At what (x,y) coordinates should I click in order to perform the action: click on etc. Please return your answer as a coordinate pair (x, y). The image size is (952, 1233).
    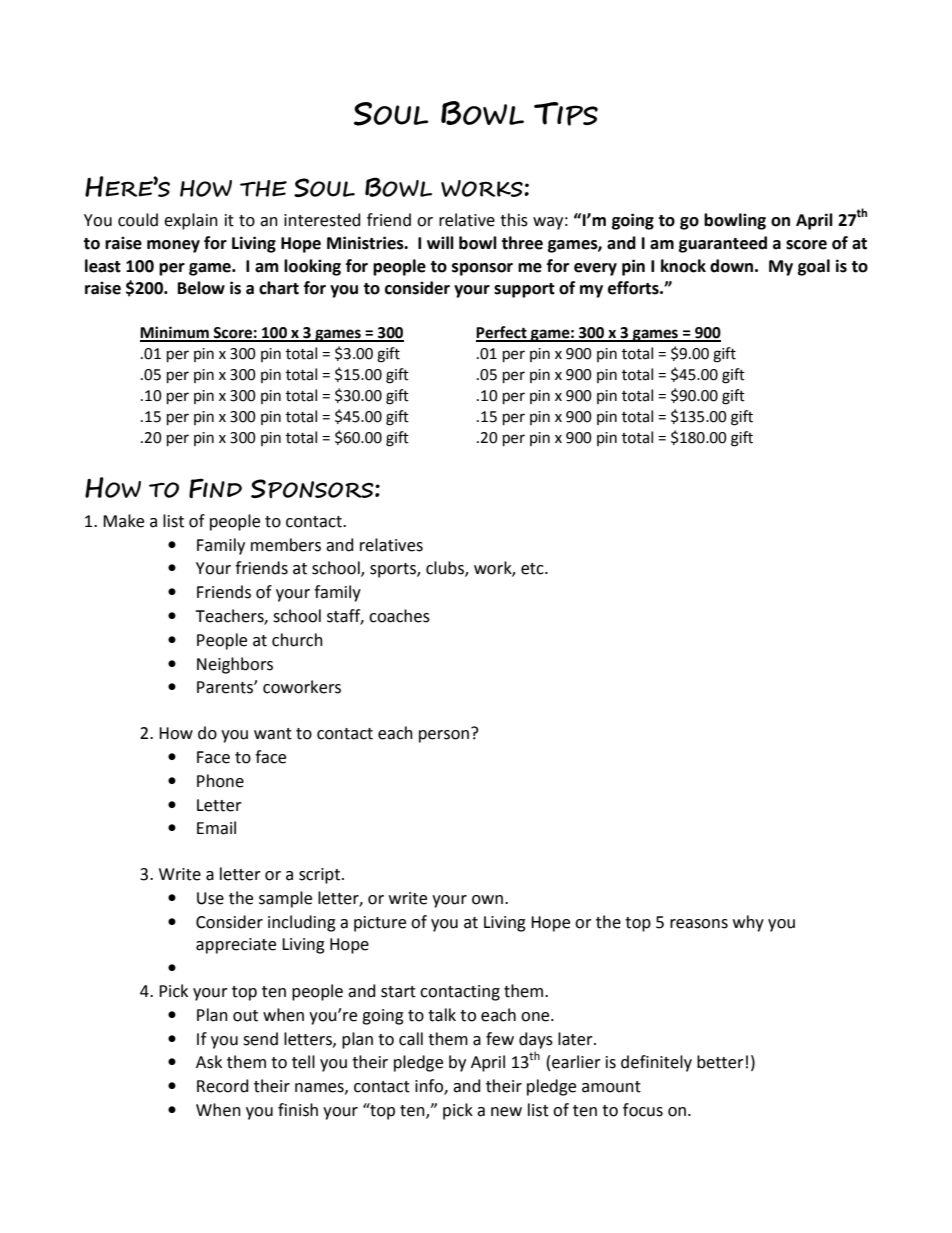
    Looking at the image, I should click on (533, 569).
